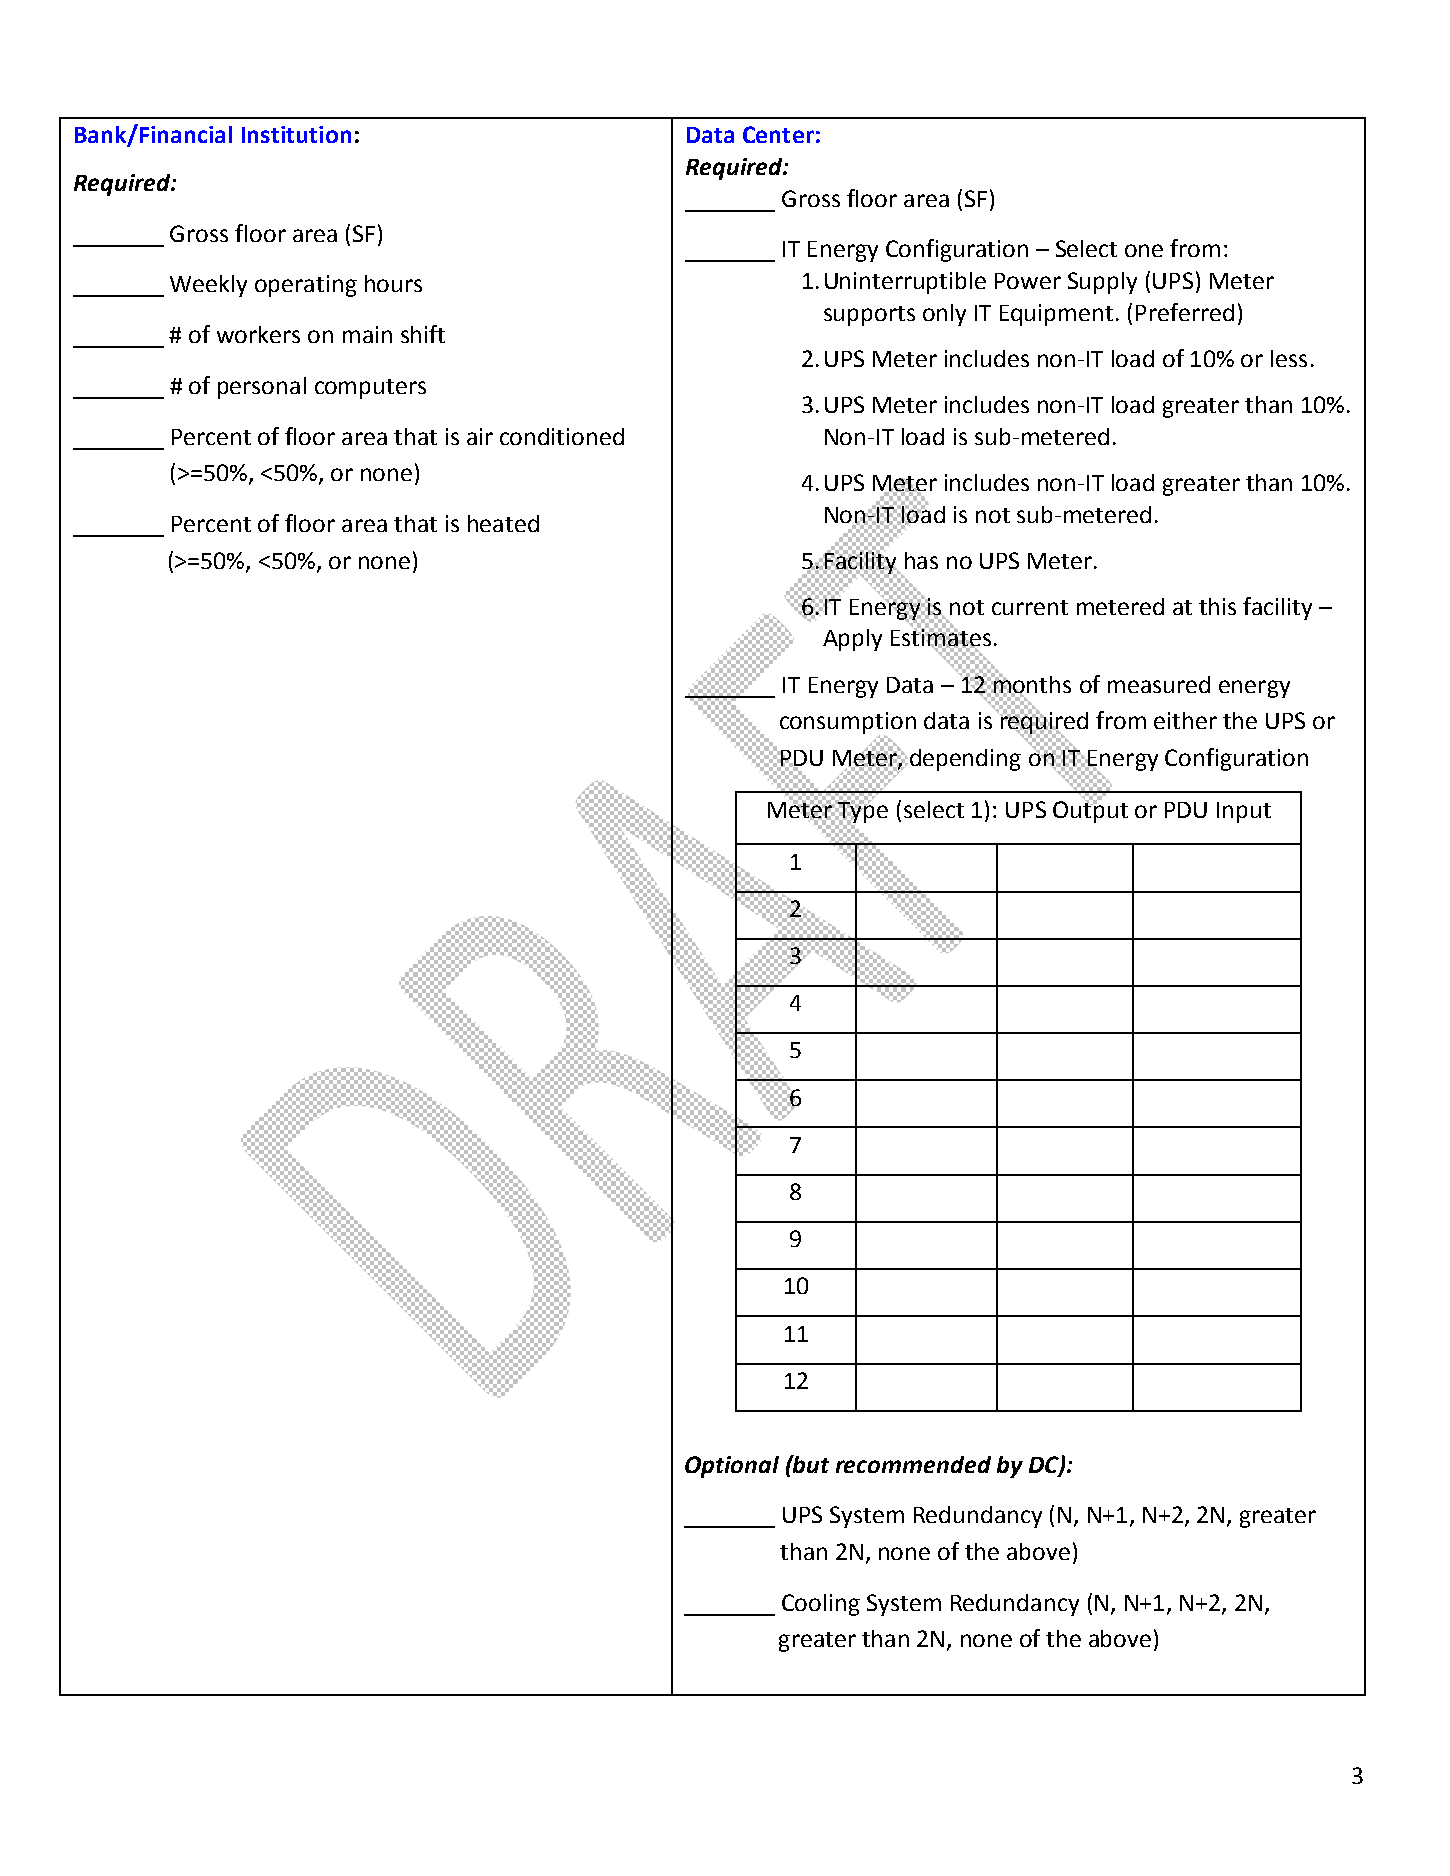 This screenshot has width=1450, height=1876. Describe the element at coordinates (821, 1605) in the screenshot. I see `Cooling` at that location.
